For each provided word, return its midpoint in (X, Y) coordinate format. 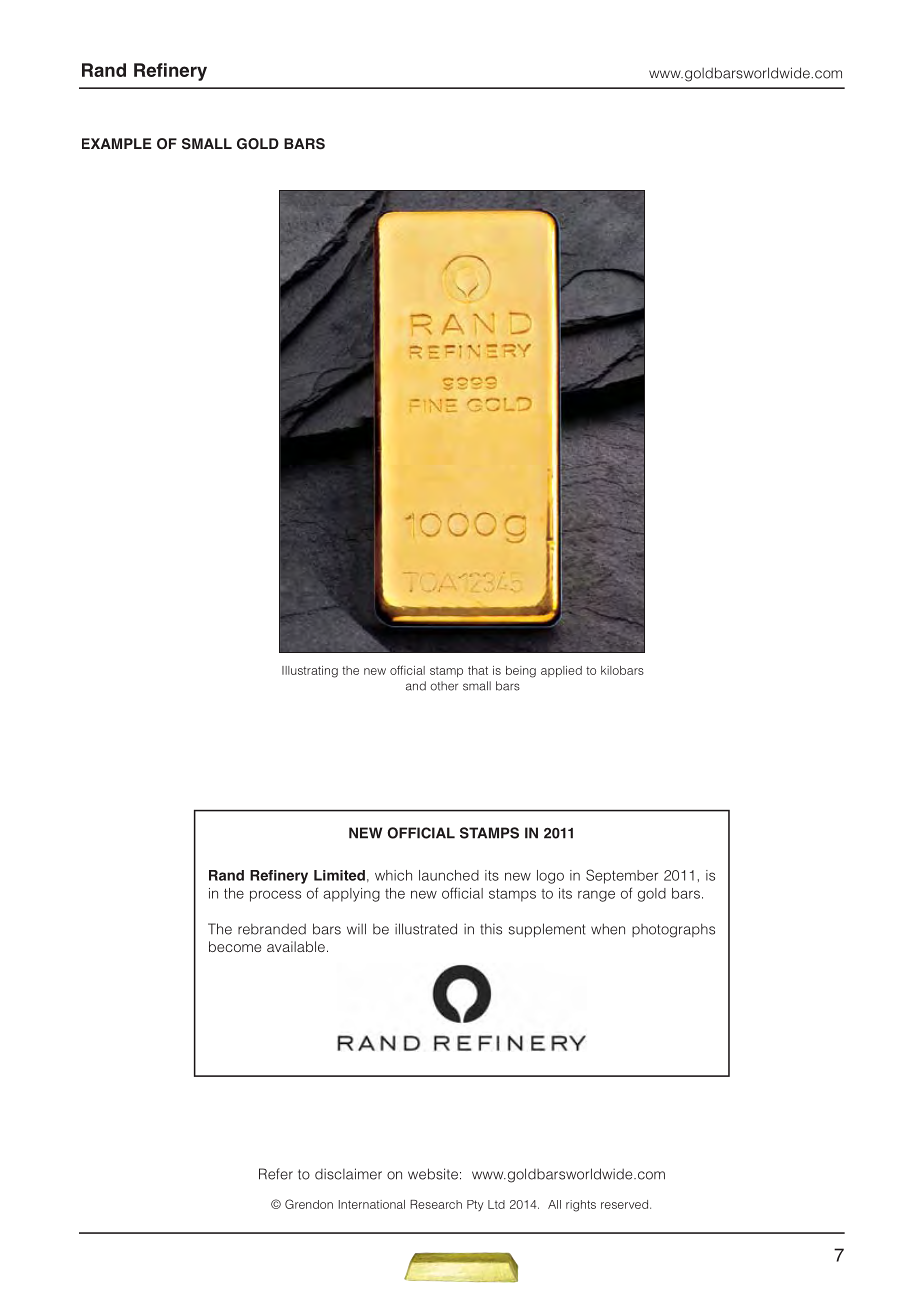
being (521, 672)
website (433, 1174)
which (393, 875)
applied (561, 671)
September (622, 876)
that (478, 670)
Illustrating (310, 672)
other (444, 686)
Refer (276, 1174)
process (275, 896)
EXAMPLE (117, 143)
